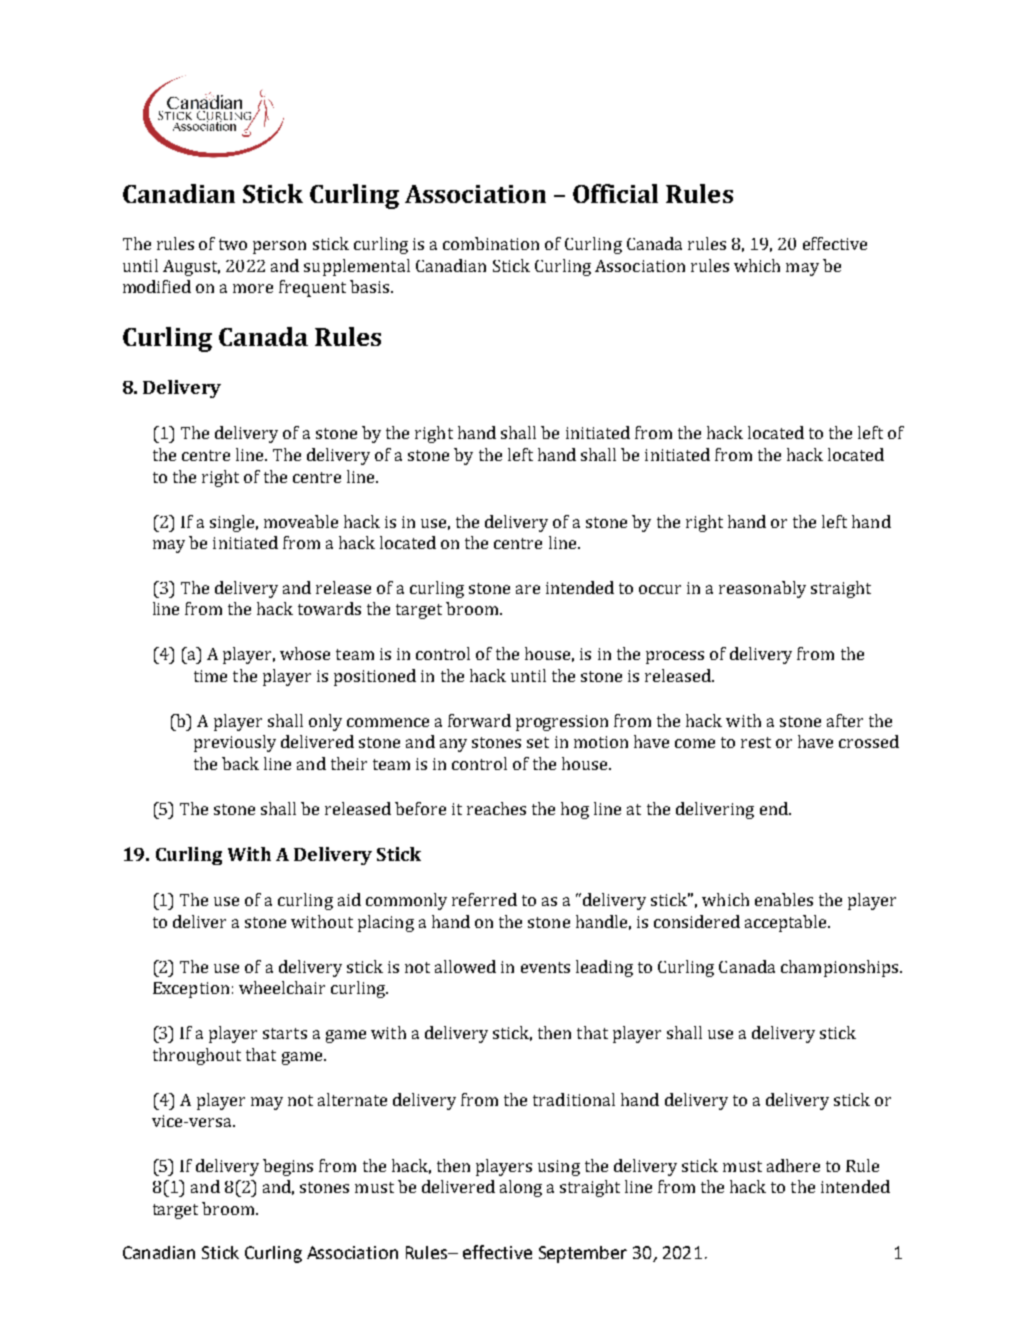  I want to click on two, so click(233, 244).
